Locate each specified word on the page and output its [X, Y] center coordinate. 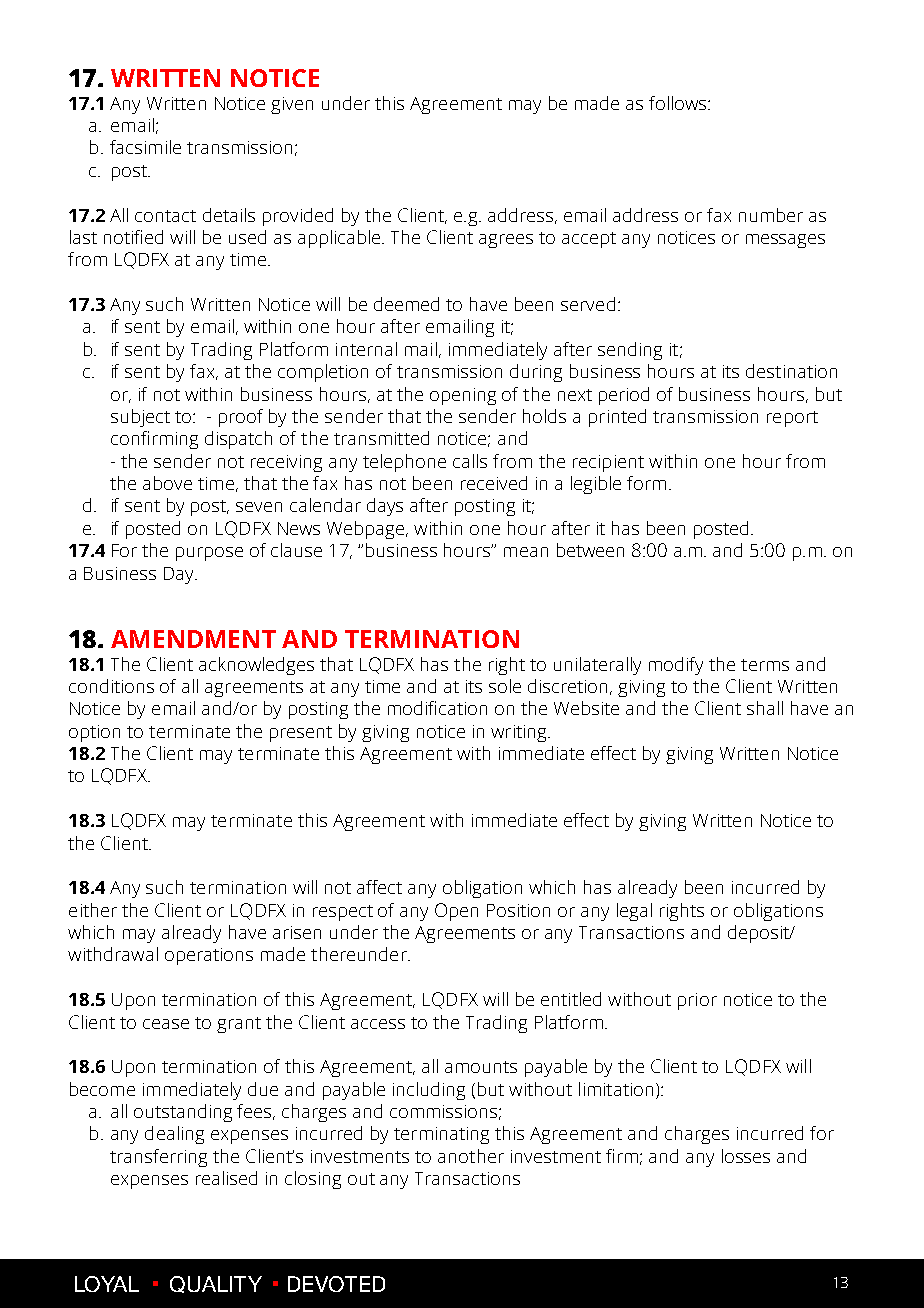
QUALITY [216, 1284]
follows [679, 103]
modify [676, 666]
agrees [506, 241]
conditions [111, 686]
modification [437, 708]
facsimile [145, 147]
